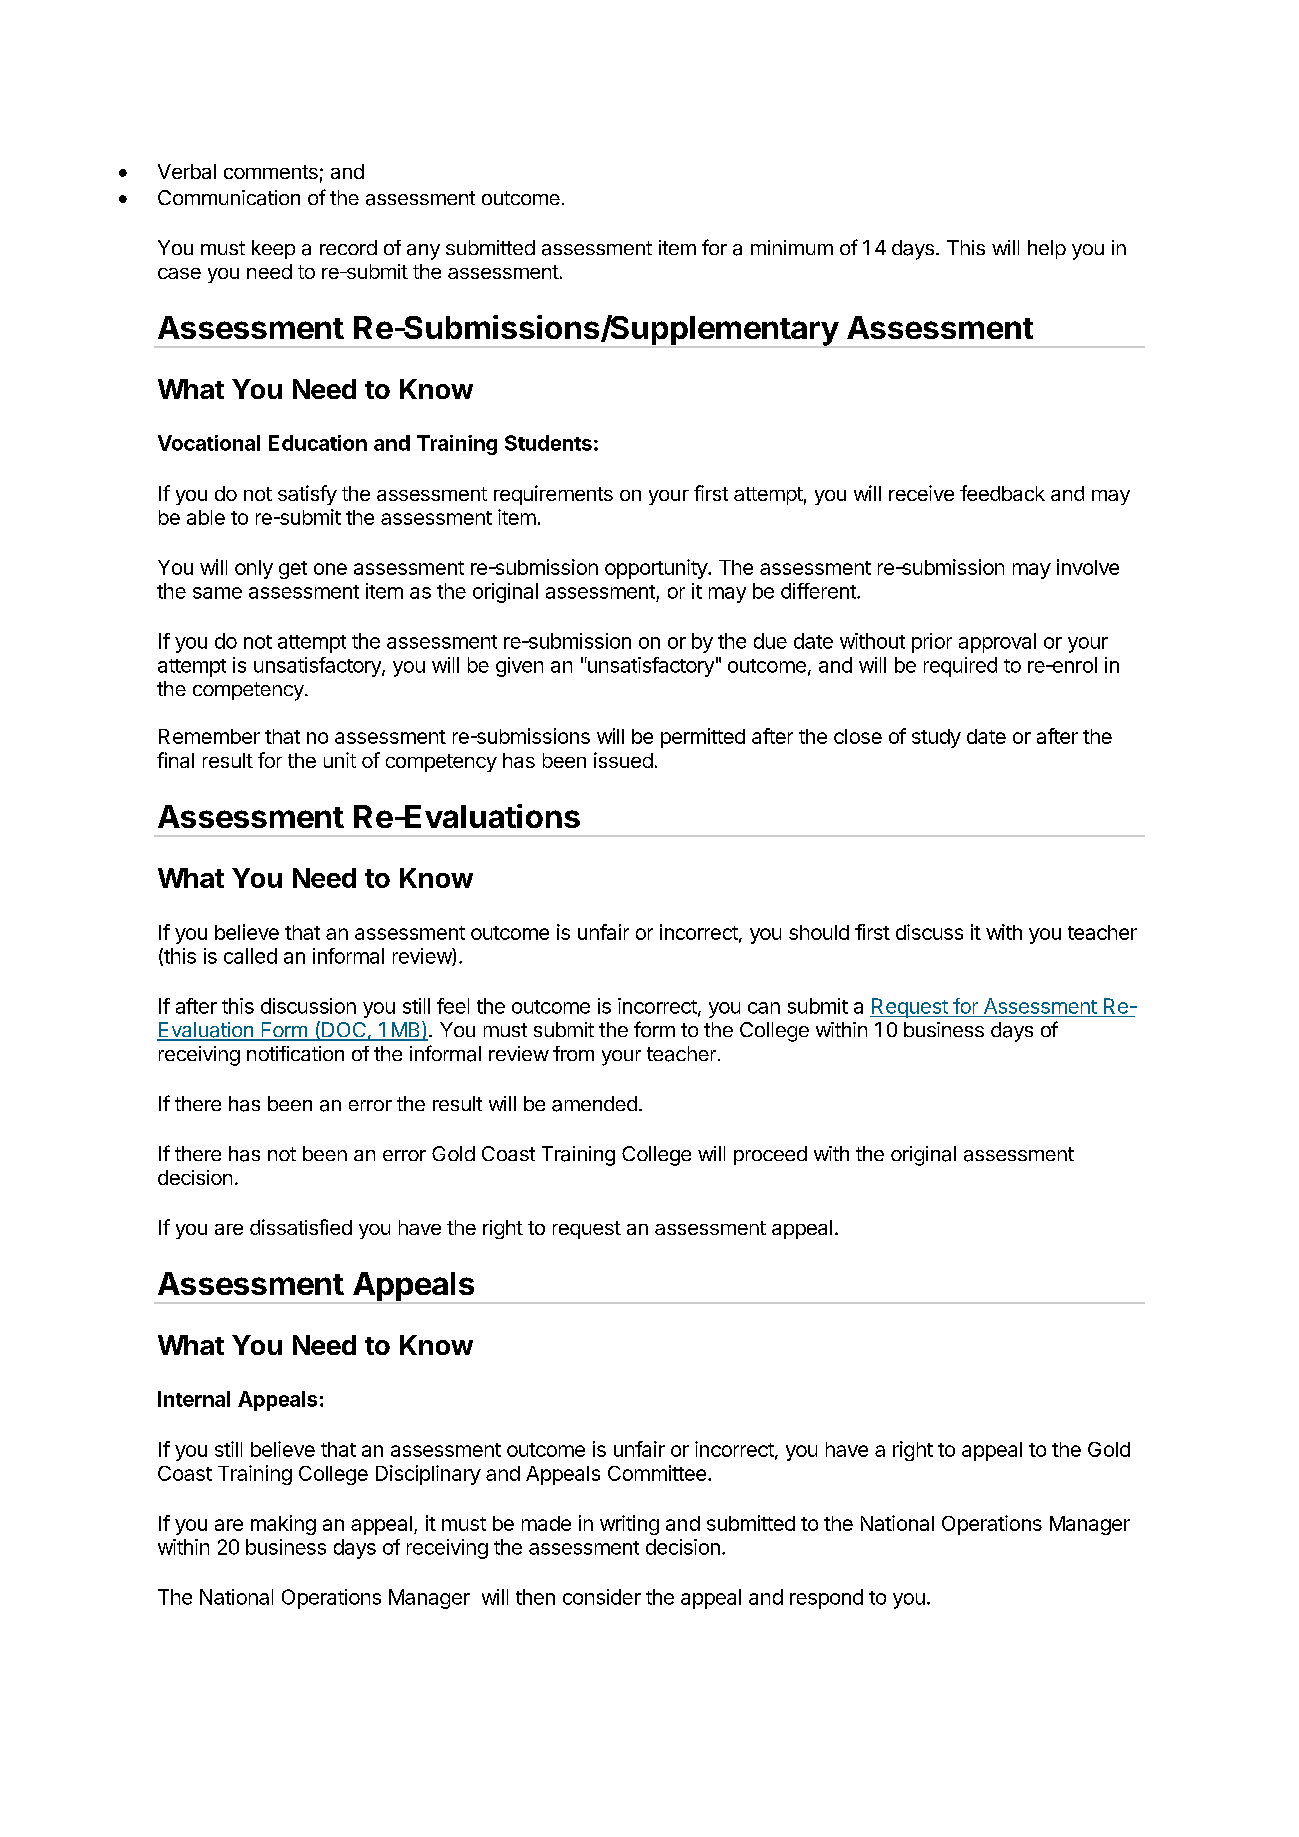 This page has width=1299, height=1837. I want to click on keep, so click(273, 249).
